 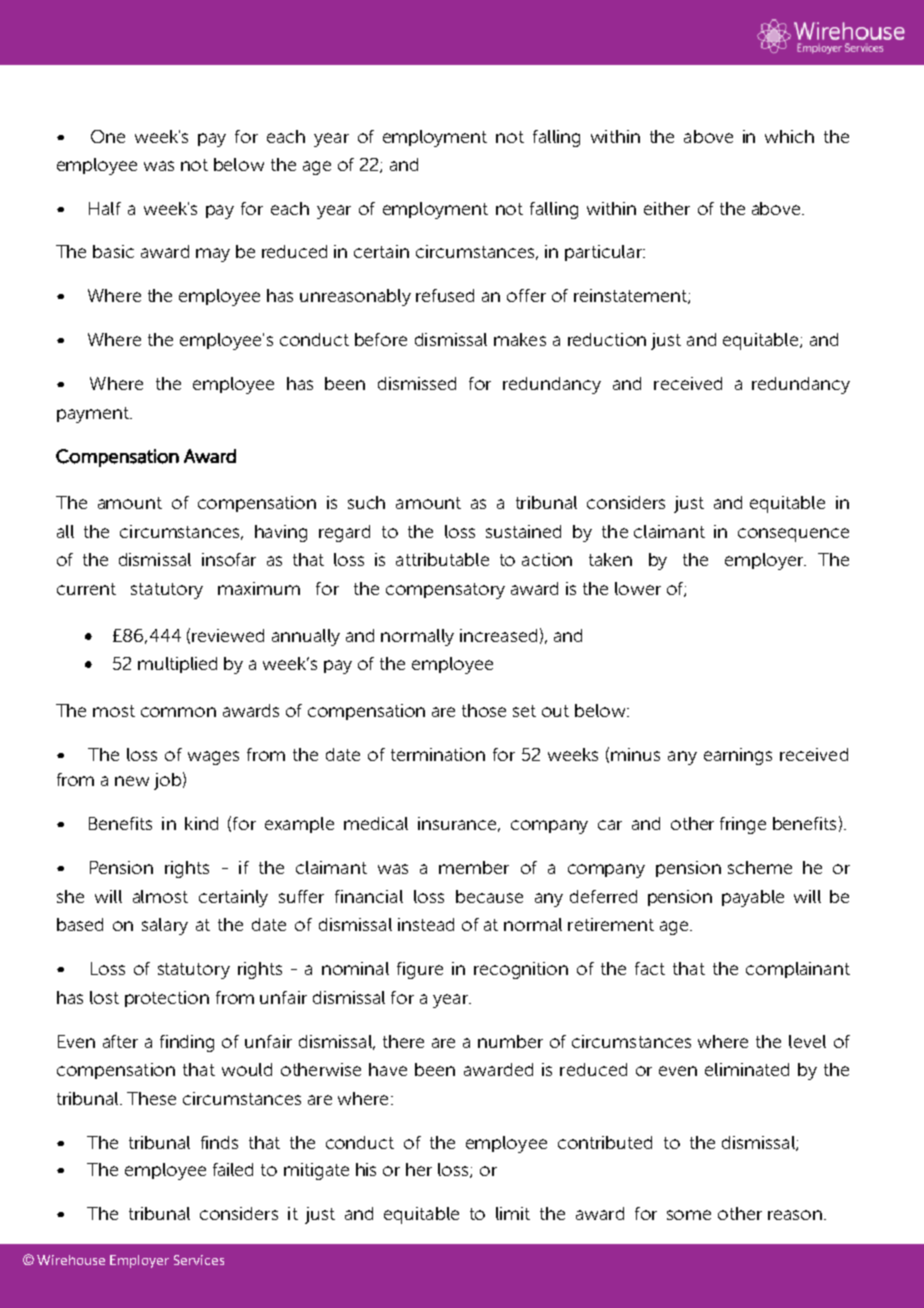 What do you see at coordinates (738, 756) in the document?
I see `earnings` at bounding box center [738, 756].
